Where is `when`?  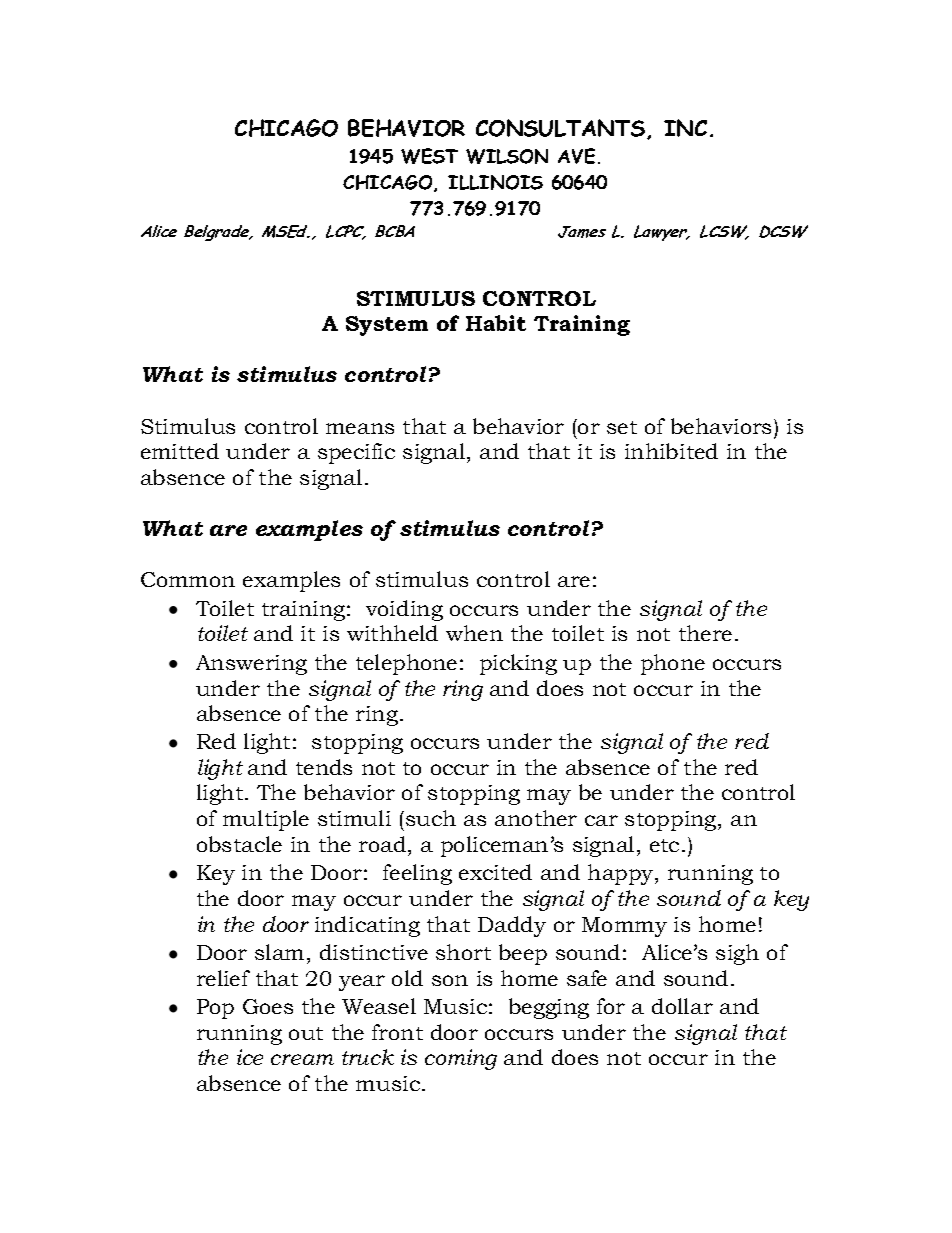 when is located at coordinates (474, 633).
